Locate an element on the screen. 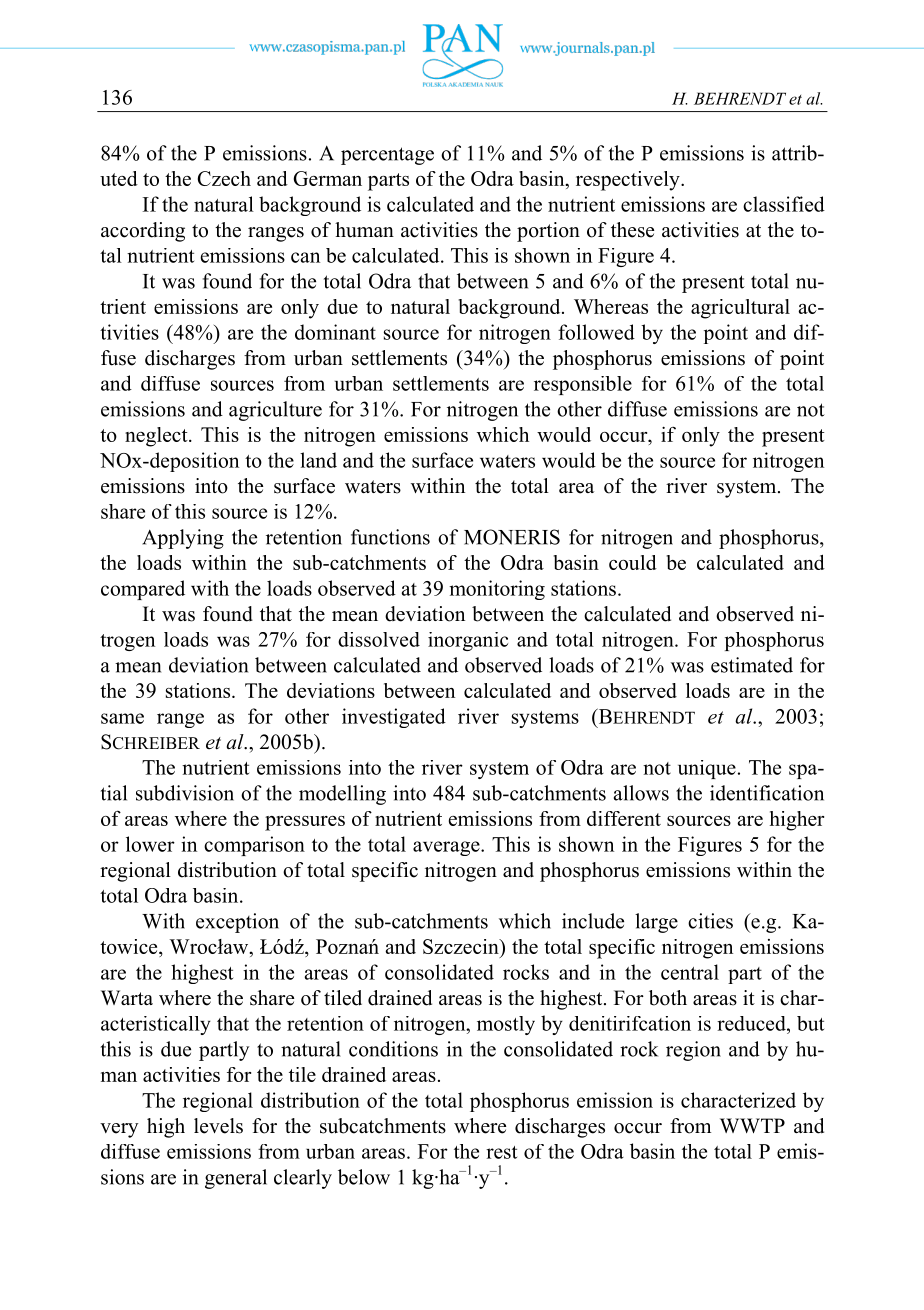  percentage is located at coordinates (387, 156).
